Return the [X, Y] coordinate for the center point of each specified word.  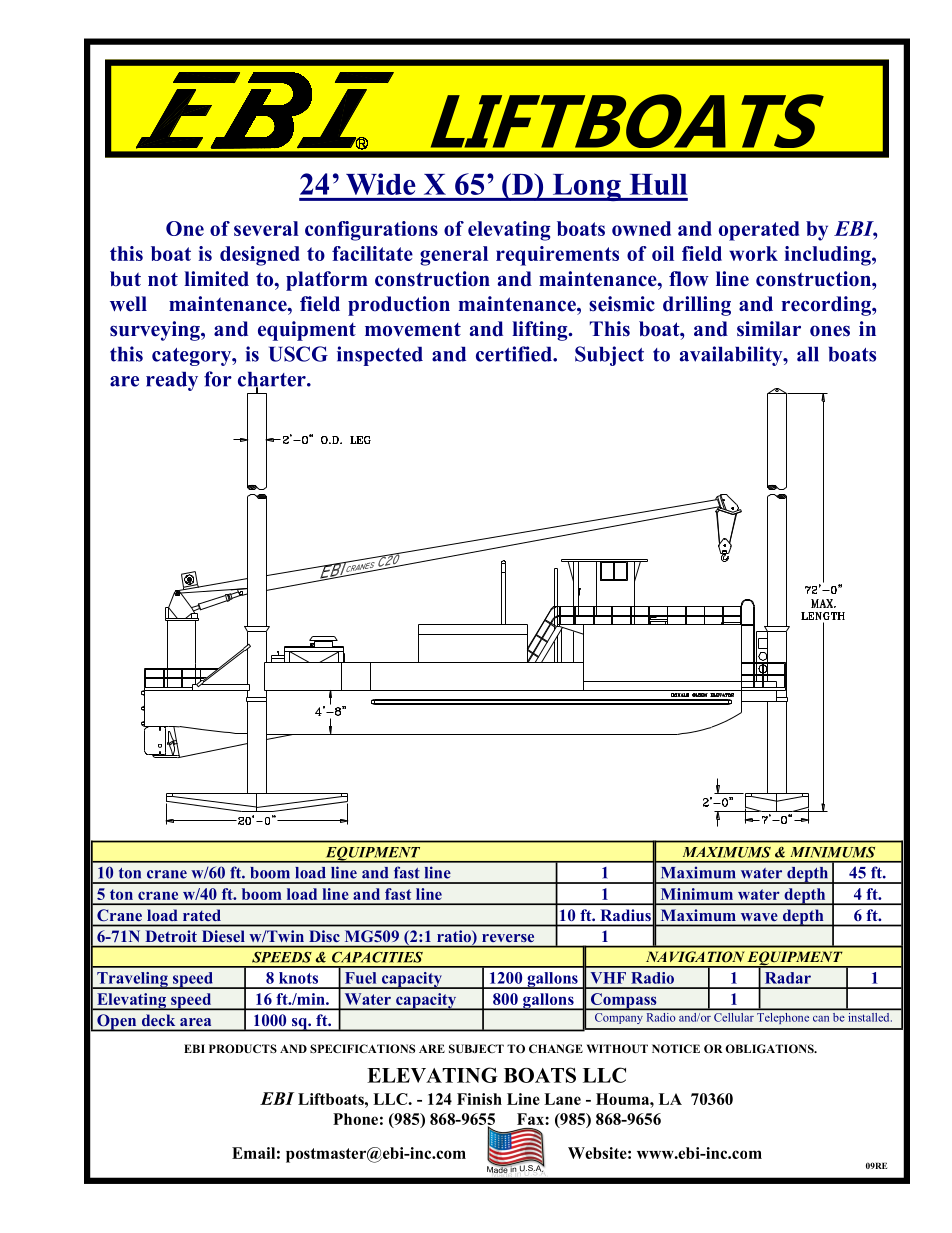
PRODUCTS [243, 1048]
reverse [508, 938]
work [753, 253]
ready [172, 381]
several [266, 228]
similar [769, 329]
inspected [380, 356]
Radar [788, 978]
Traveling [132, 980]
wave [759, 917]
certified [515, 354]
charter [273, 380]
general [454, 256]
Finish [479, 1099]
